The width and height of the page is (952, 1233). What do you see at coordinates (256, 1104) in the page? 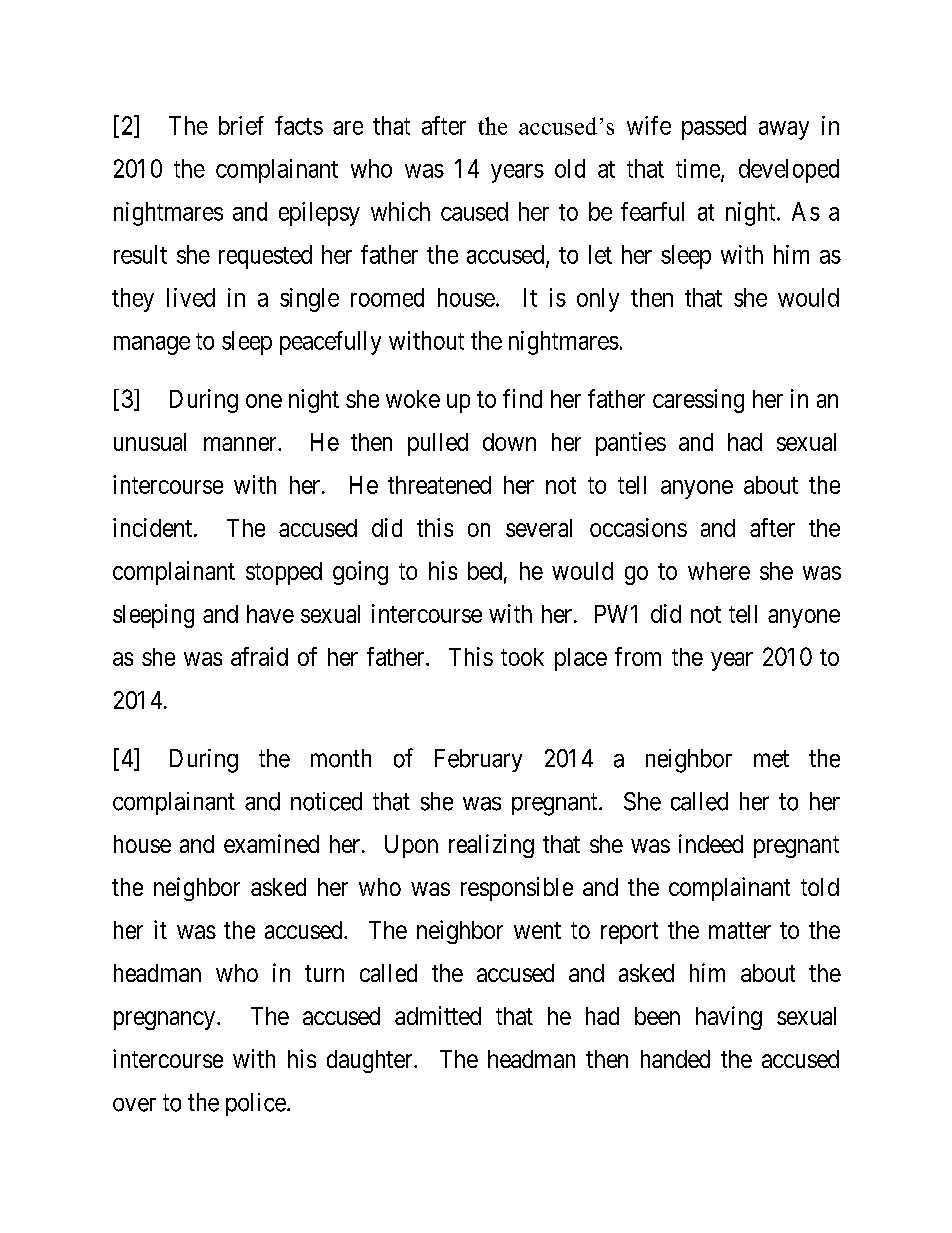
I see `police` at bounding box center [256, 1104].
